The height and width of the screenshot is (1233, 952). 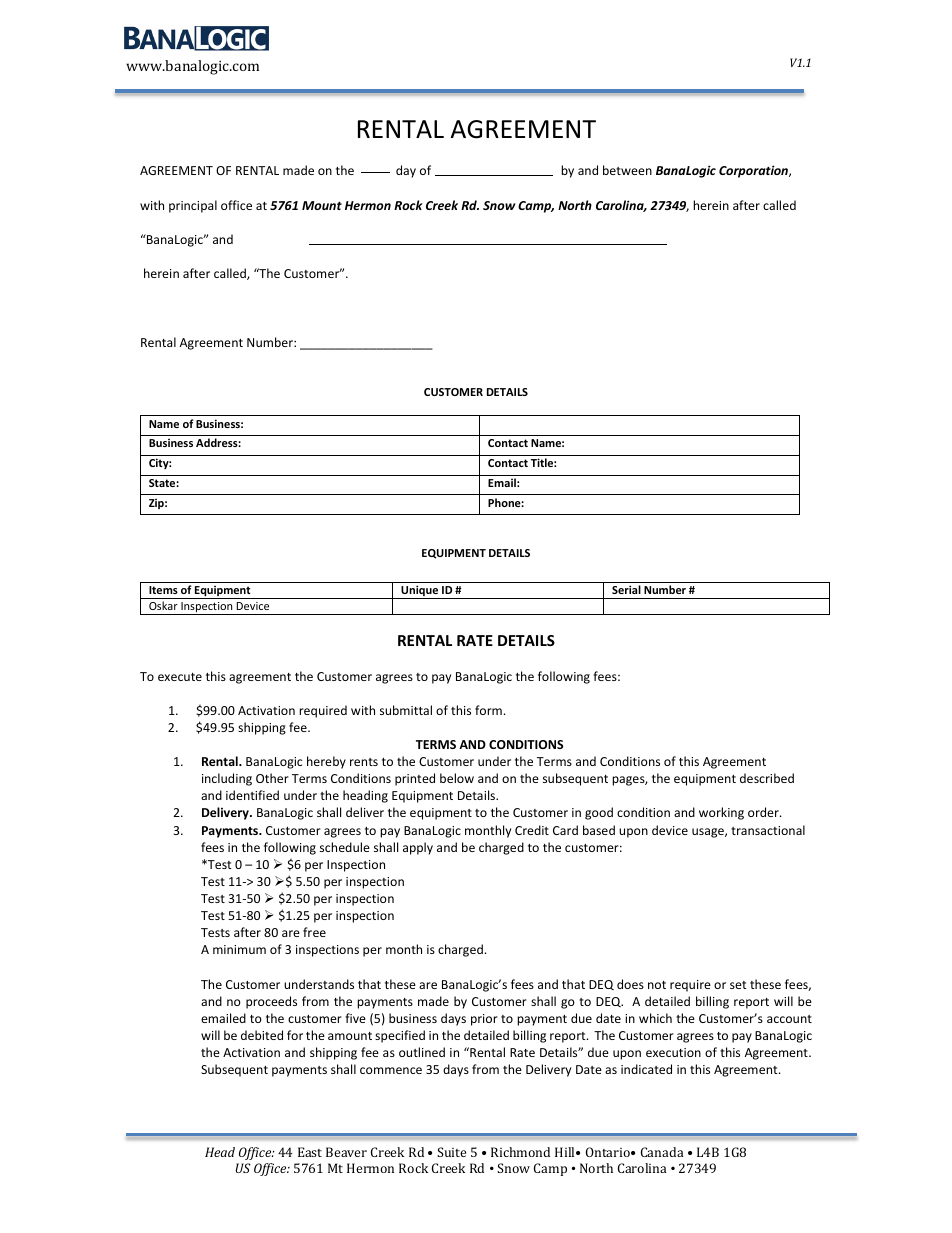 What do you see at coordinates (262, 1035) in the screenshot?
I see `debited` at bounding box center [262, 1035].
